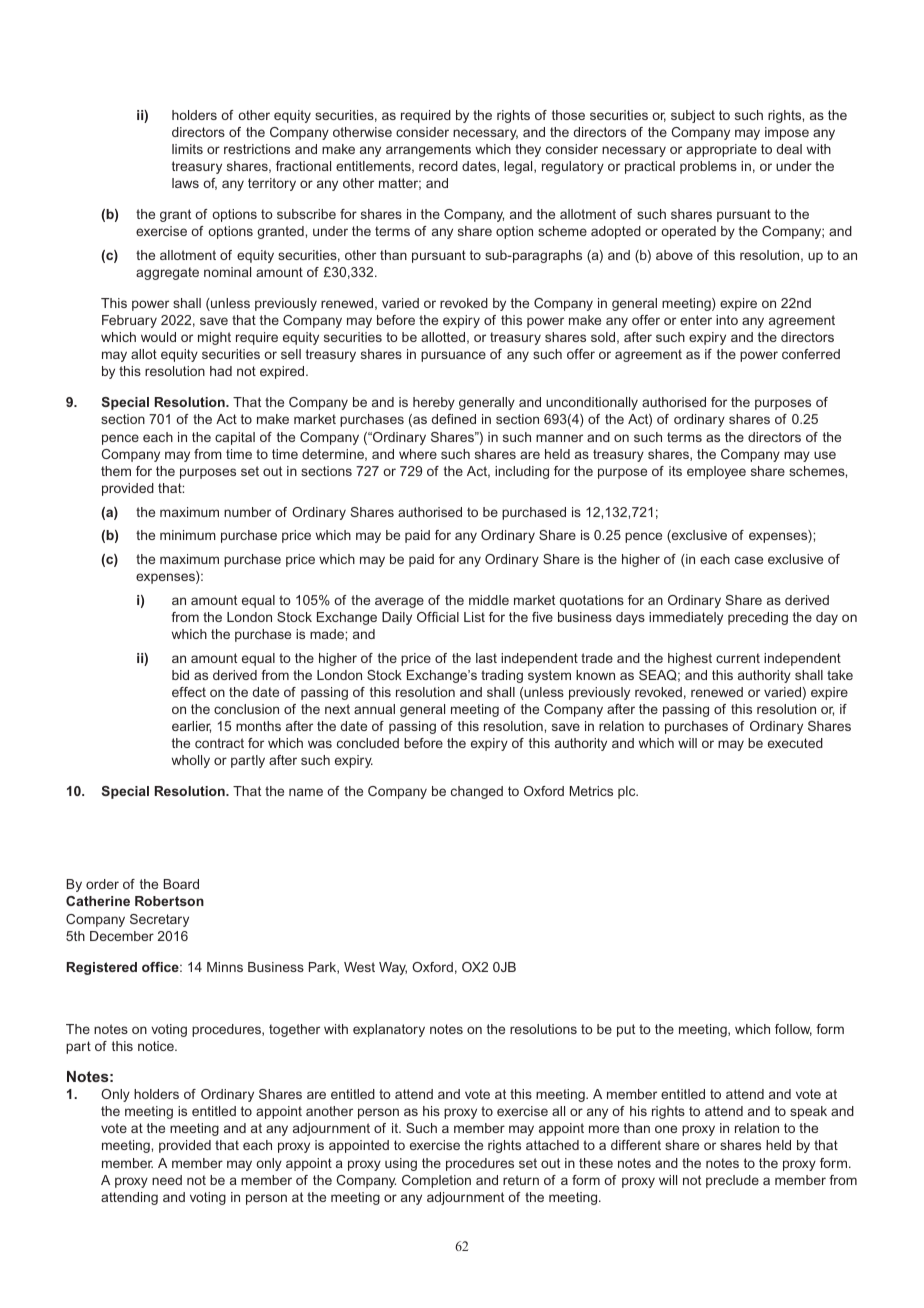  What do you see at coordinates (167, 1180) in the screenshot?
I see `need` at bounding box center [167, 1180].
